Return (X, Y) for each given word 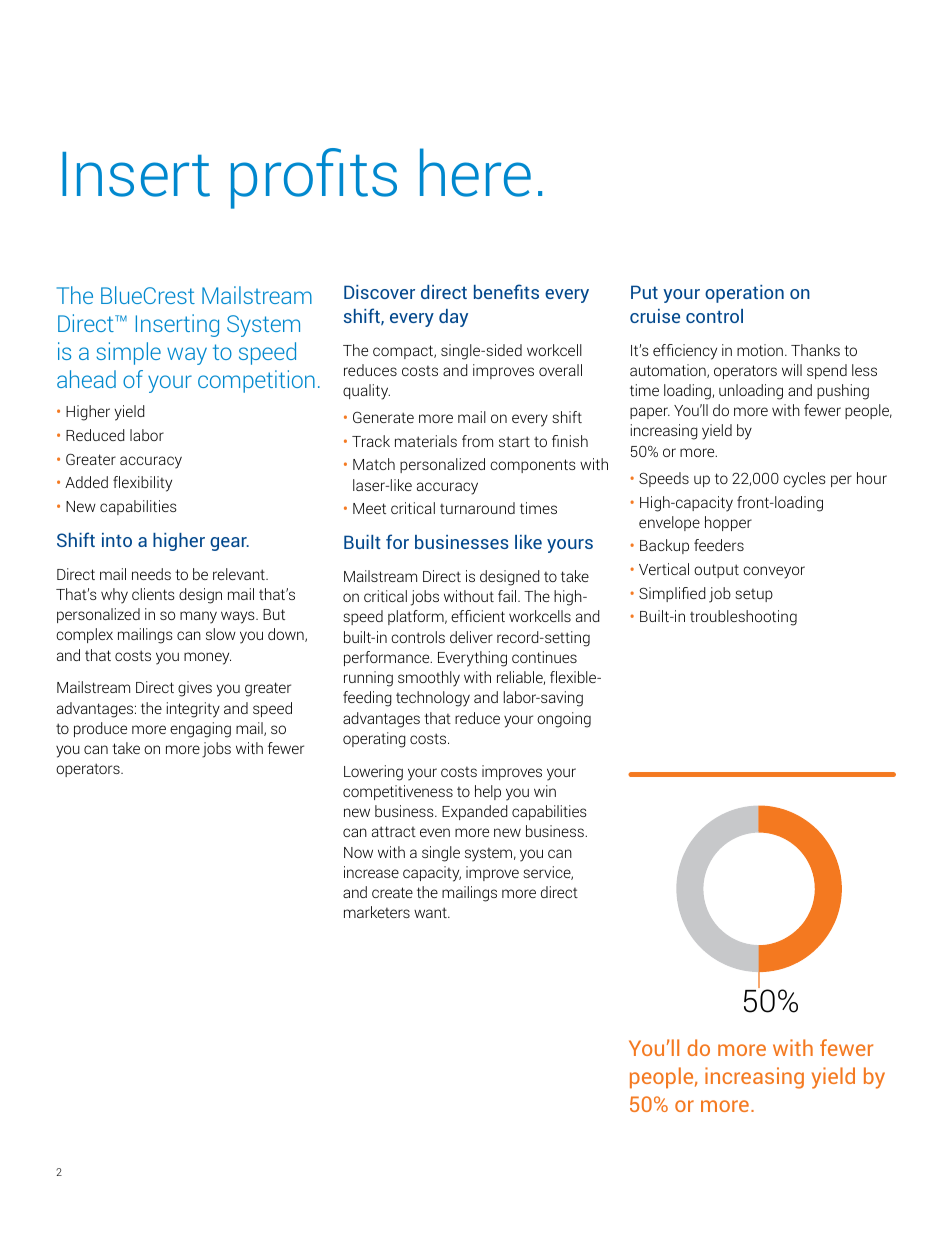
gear (229, 544)
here (475, 172)
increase (371, 872)
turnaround (477, 508)
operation (744, 294)
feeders (719, 545)
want (431, 912)
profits (314, 178)
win (545, 791)
